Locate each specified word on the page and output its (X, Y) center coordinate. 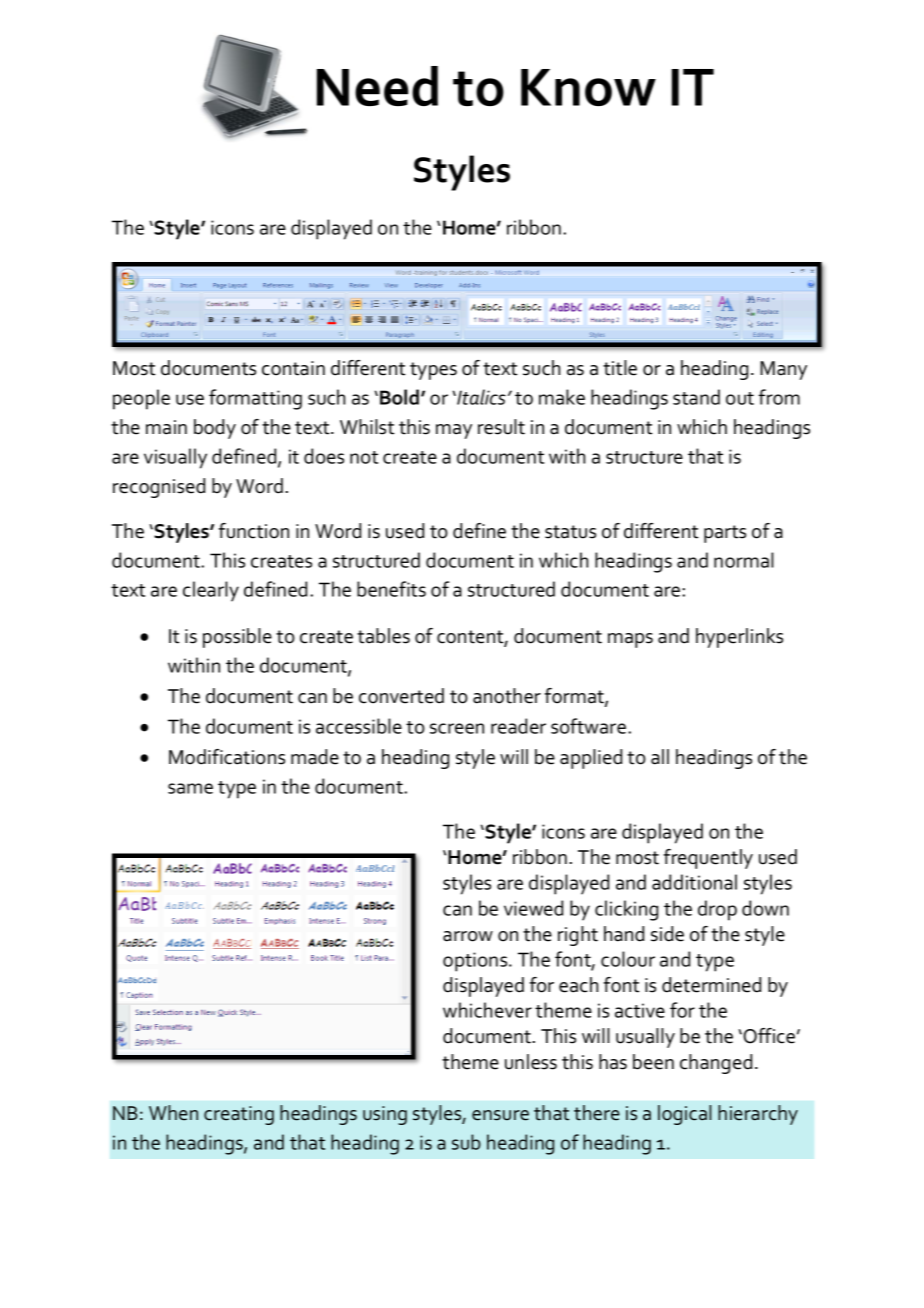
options (476, 962)
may (454, 431)
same (190, 788)
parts (725, 534)
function (254, 531)
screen (457, 728)
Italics (480, 397)
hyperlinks (739, 638)
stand (696, 397)
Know (588, 87)
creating (239, 1115)
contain (293, 368)
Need (377, 86)
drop (717, 910)
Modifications (227, 757)
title (620, 368)
